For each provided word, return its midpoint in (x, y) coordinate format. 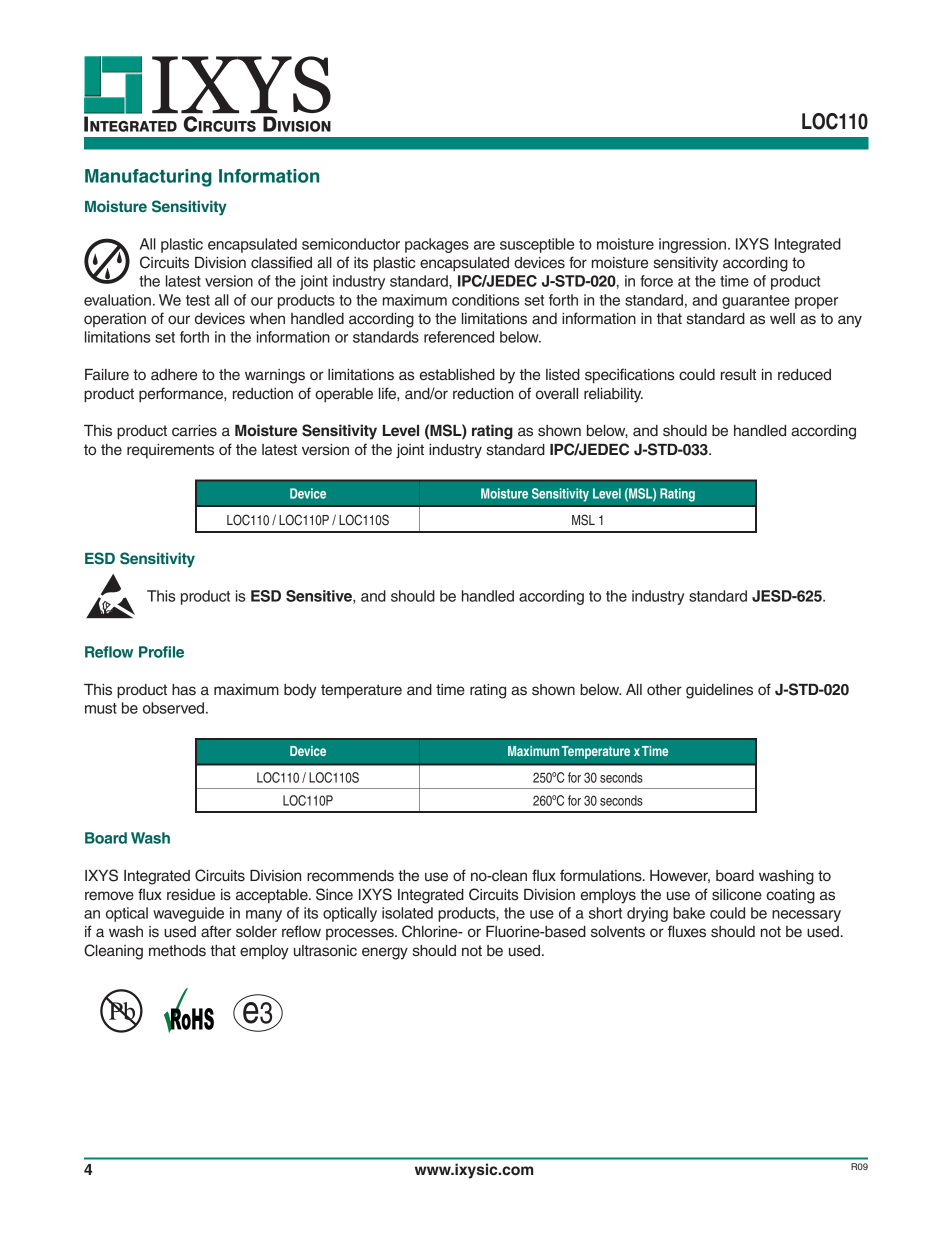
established (457, 375)
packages (437, 245)
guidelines (719, 691)
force (656, 281)
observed (175, 708)
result (738, 375)
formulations (602, 875)
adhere (174, 375)
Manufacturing (148, 178)
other (664, 690)
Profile (161, 652)
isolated (407, 913)
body (300, 691)
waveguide (188, 914)
